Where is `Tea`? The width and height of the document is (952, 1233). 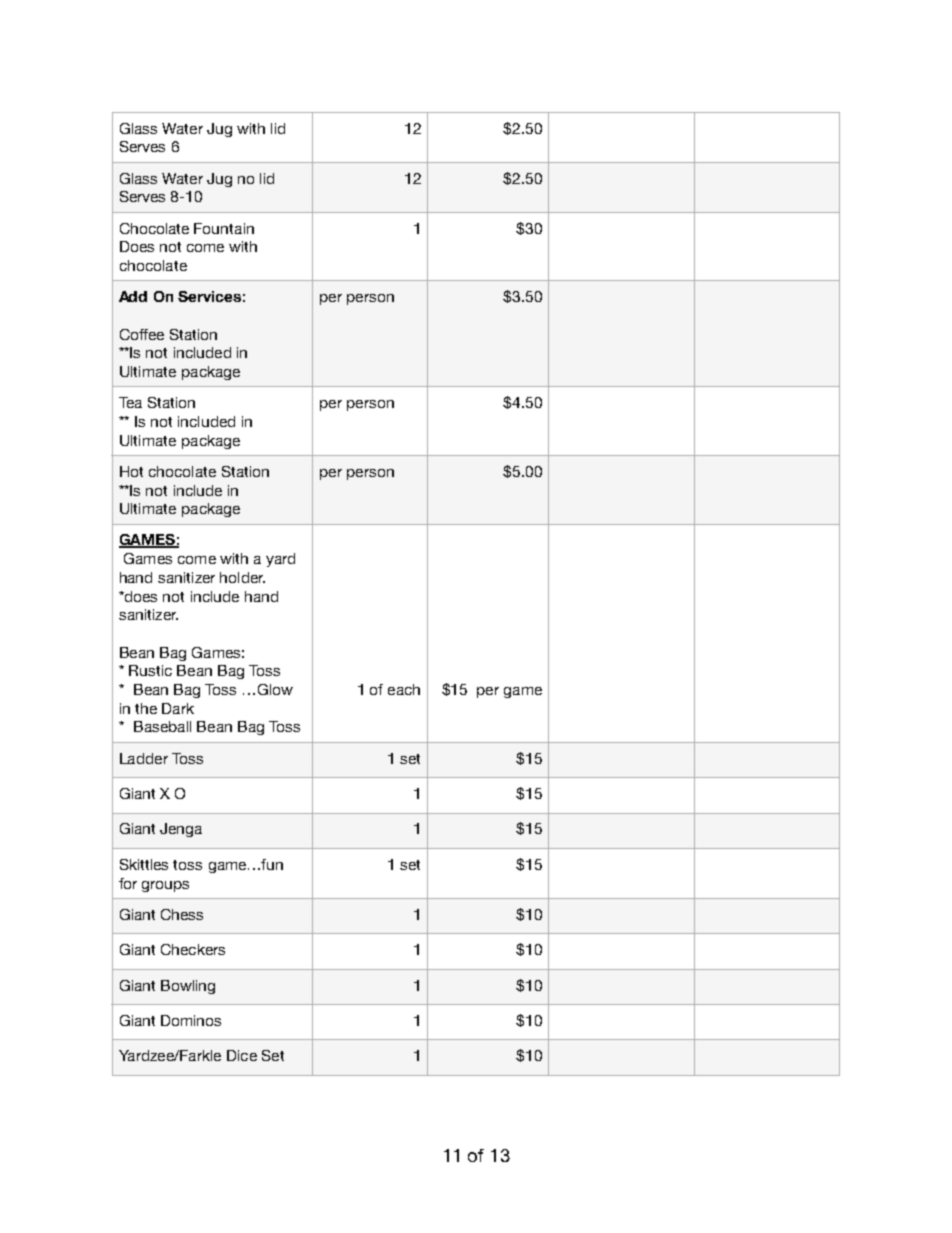
Tea is located at coordinates (130, 402).
